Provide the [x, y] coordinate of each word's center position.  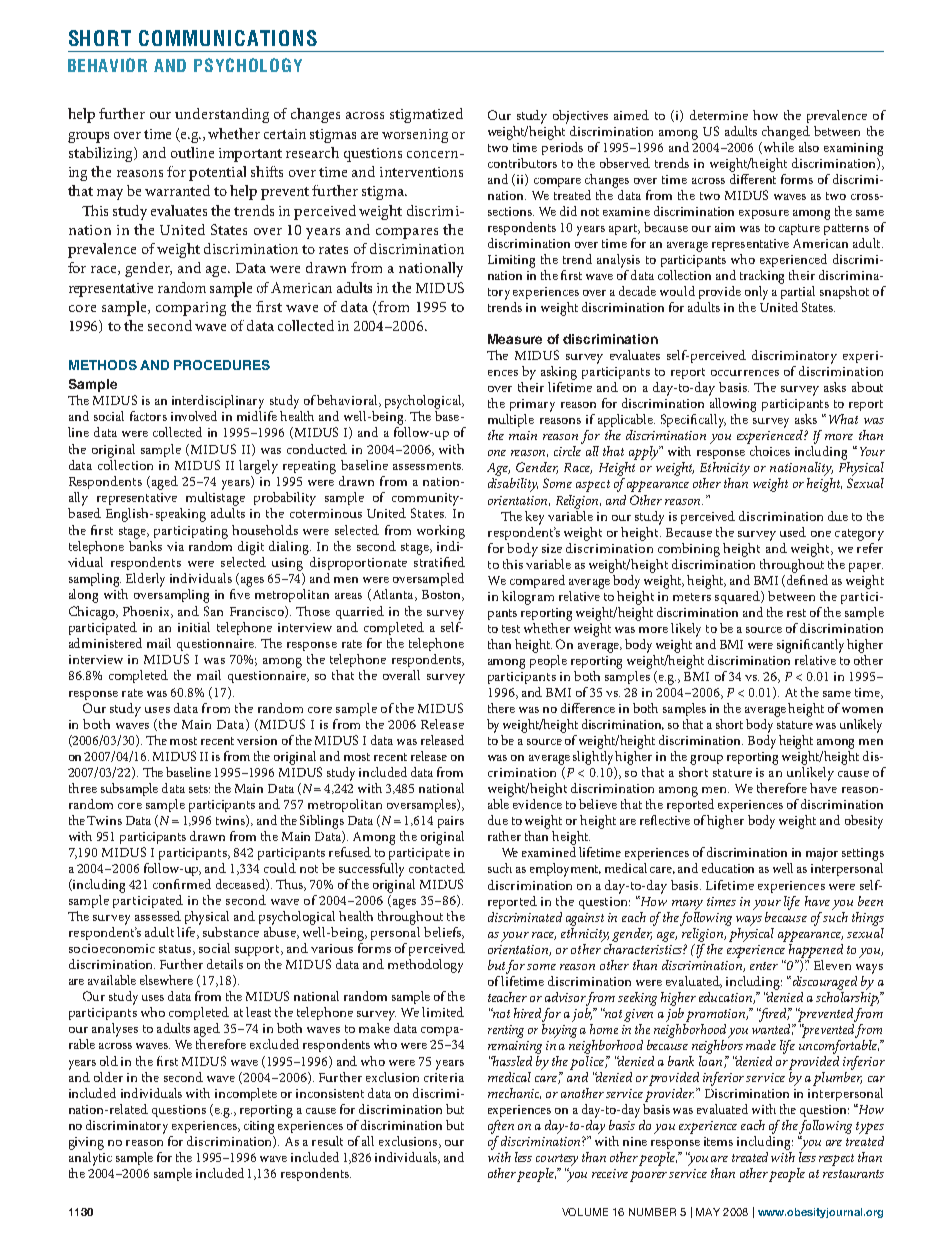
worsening [415, 136]
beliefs [443, 933]
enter [764, 966]
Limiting [511, 261]
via [175, 546]
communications [228, 38]
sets [199, 789]
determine [719, 115]
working [441, 532]
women [862, 710]
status [176, 950]
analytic [90, 1157]
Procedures [222, 365]
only [756, 293]
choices [770, 451]
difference [588, 708]
